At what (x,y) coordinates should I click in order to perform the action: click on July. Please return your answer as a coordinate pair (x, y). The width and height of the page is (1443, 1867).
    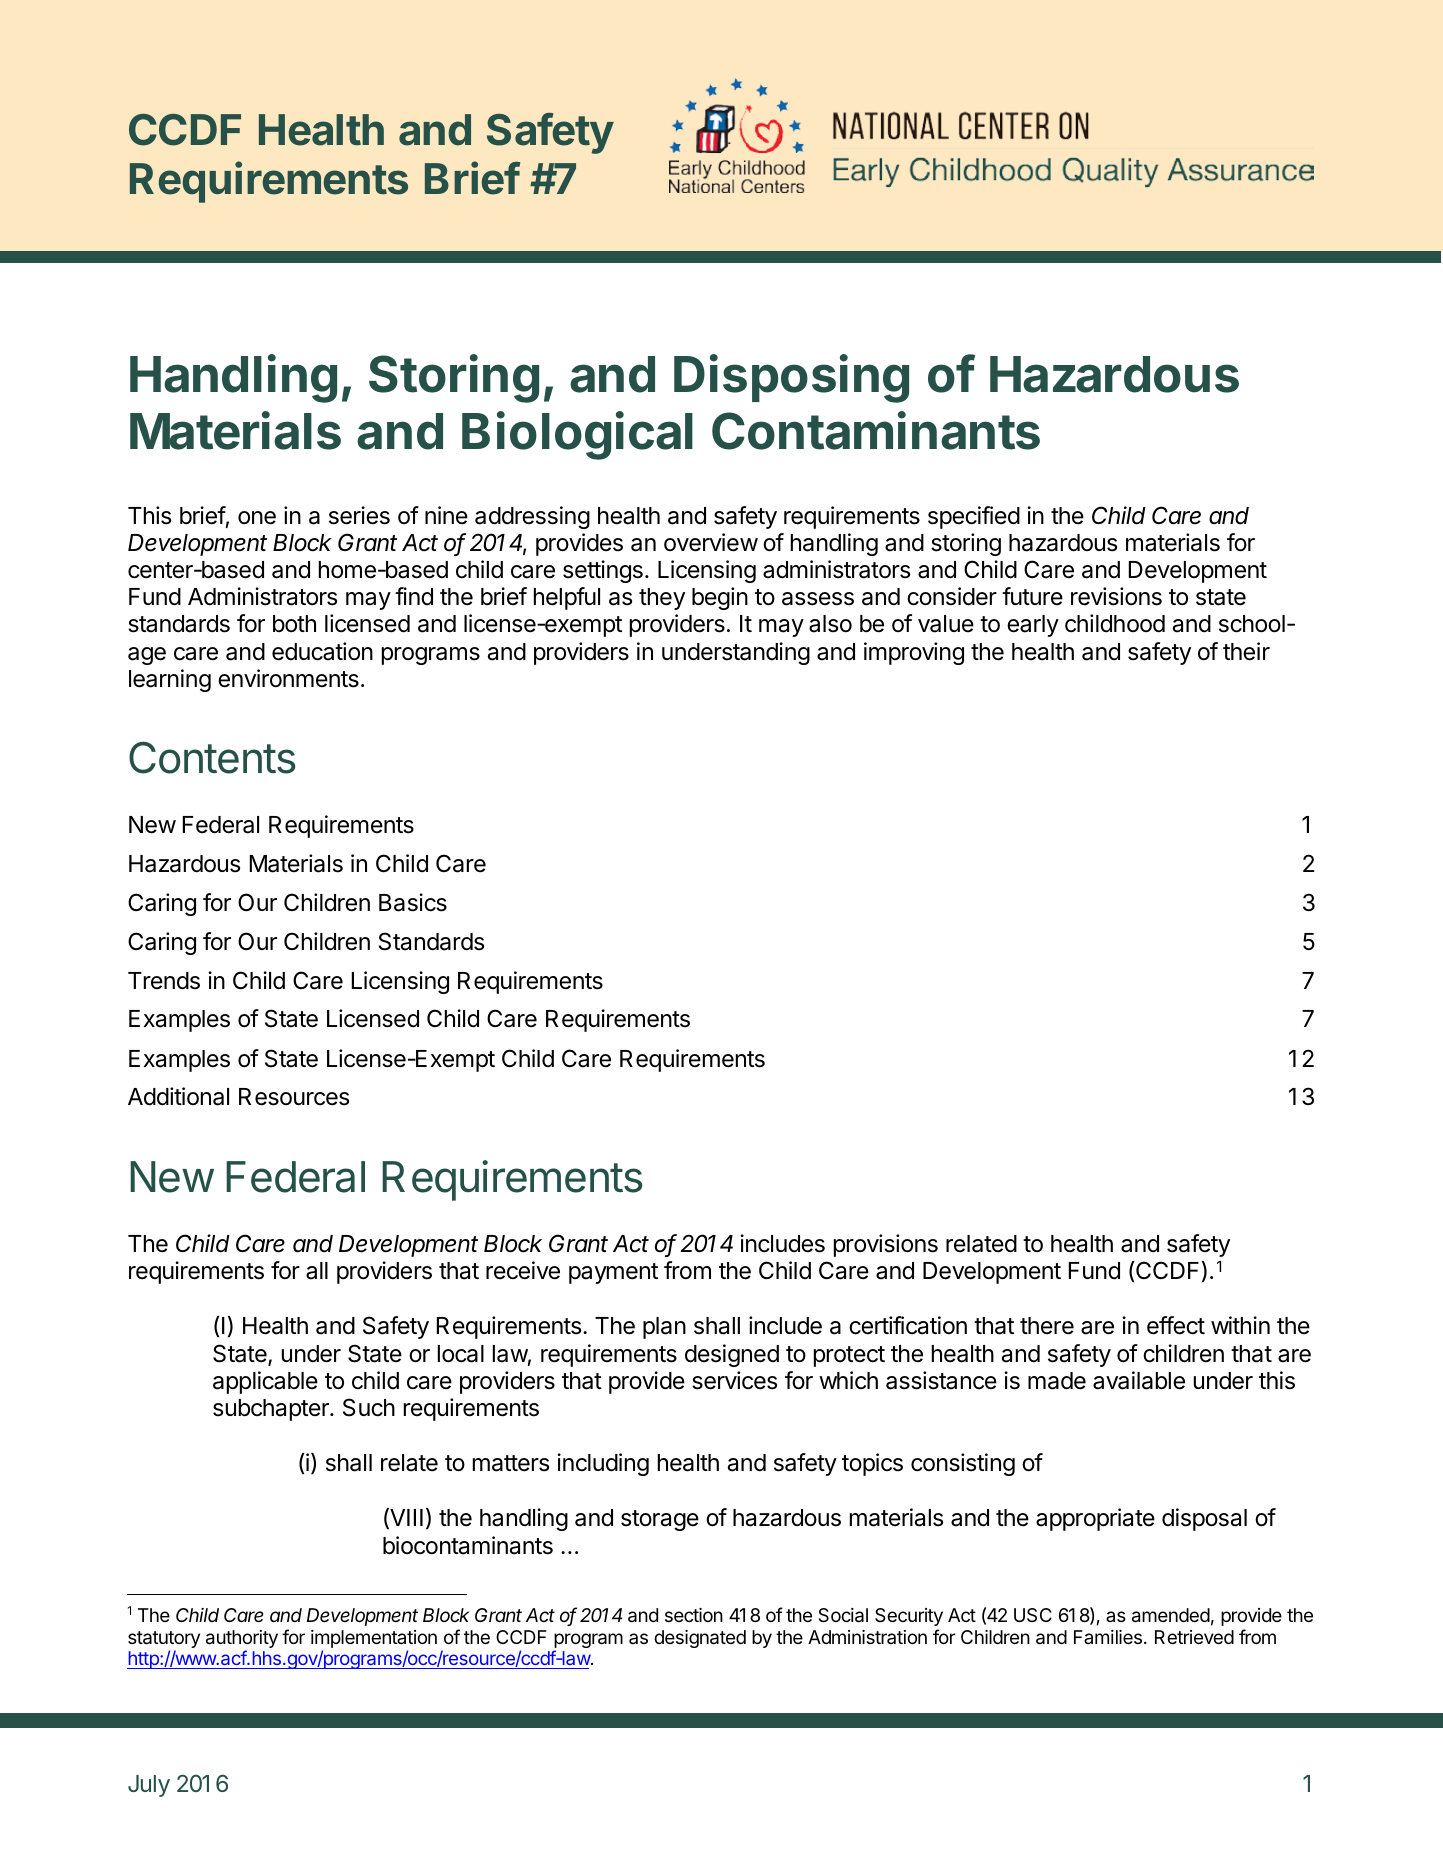
    Looking at the image, I should click on (149, 1786).
